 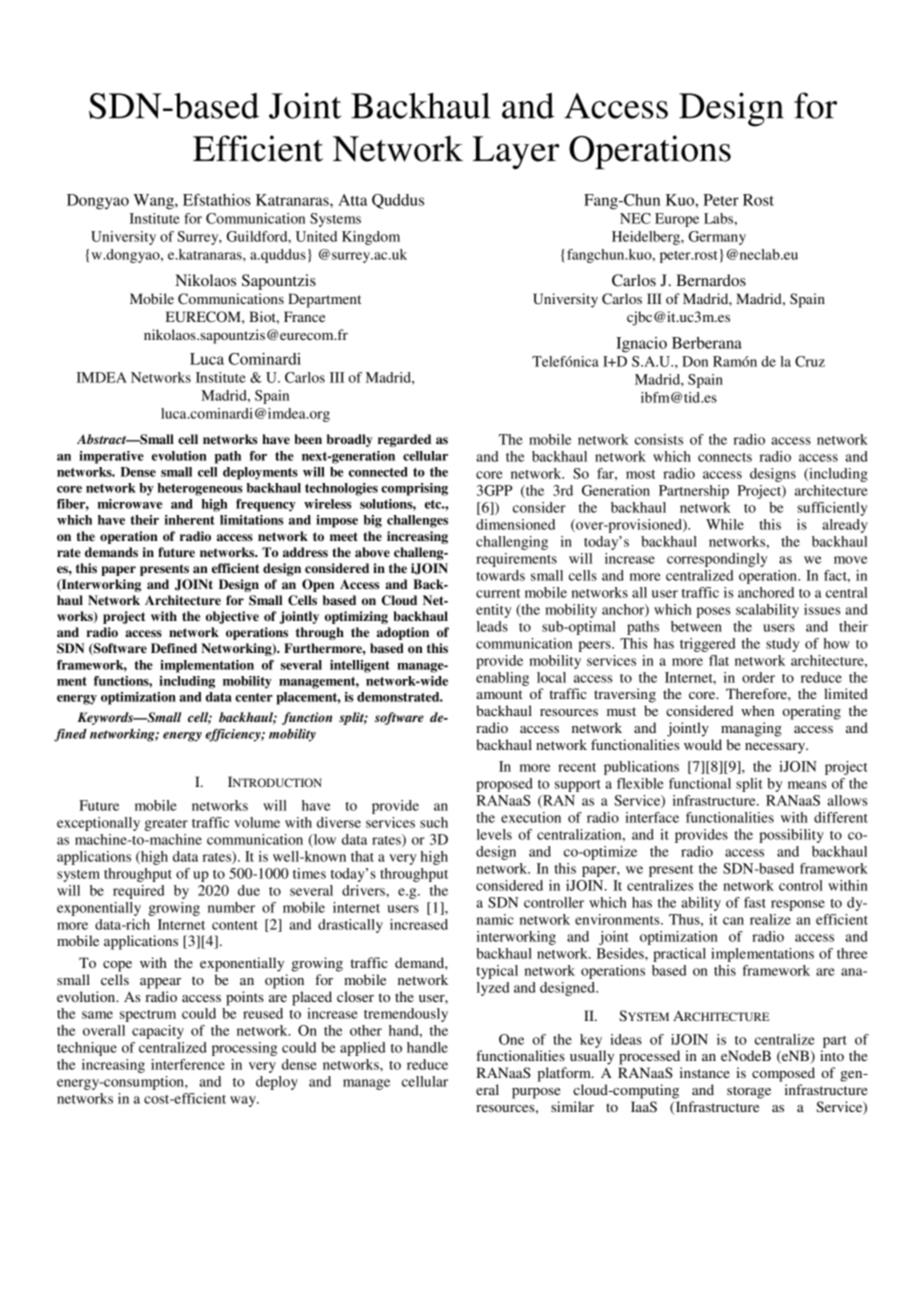 What do you see at coordinates (565, 1074) in the screenshot?
I see `platform` at bounding box center [565, 1074].
